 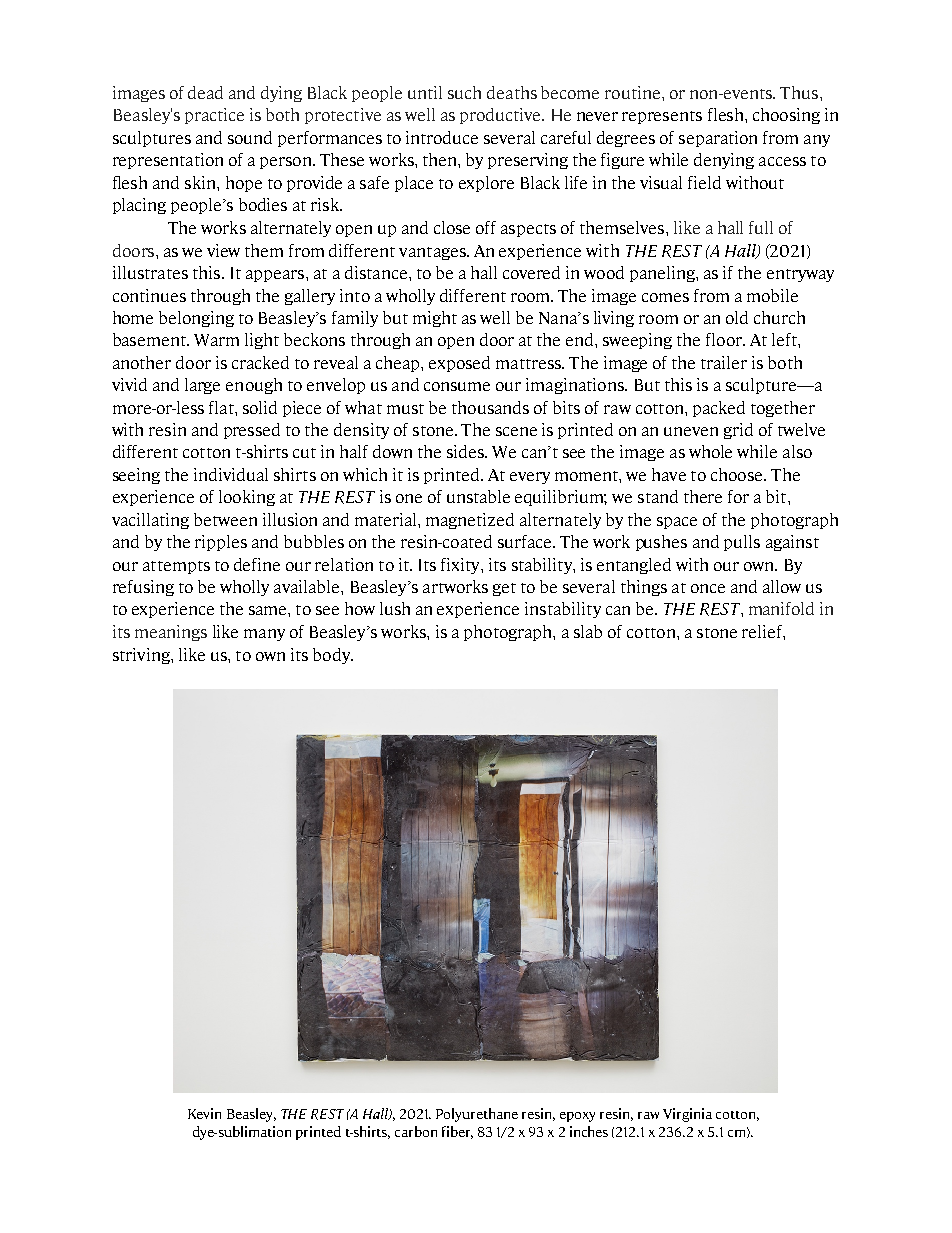 What do you see at coordinates (703, 496) in the screenshot?
I see `there` at bounding box center [703, 496].
